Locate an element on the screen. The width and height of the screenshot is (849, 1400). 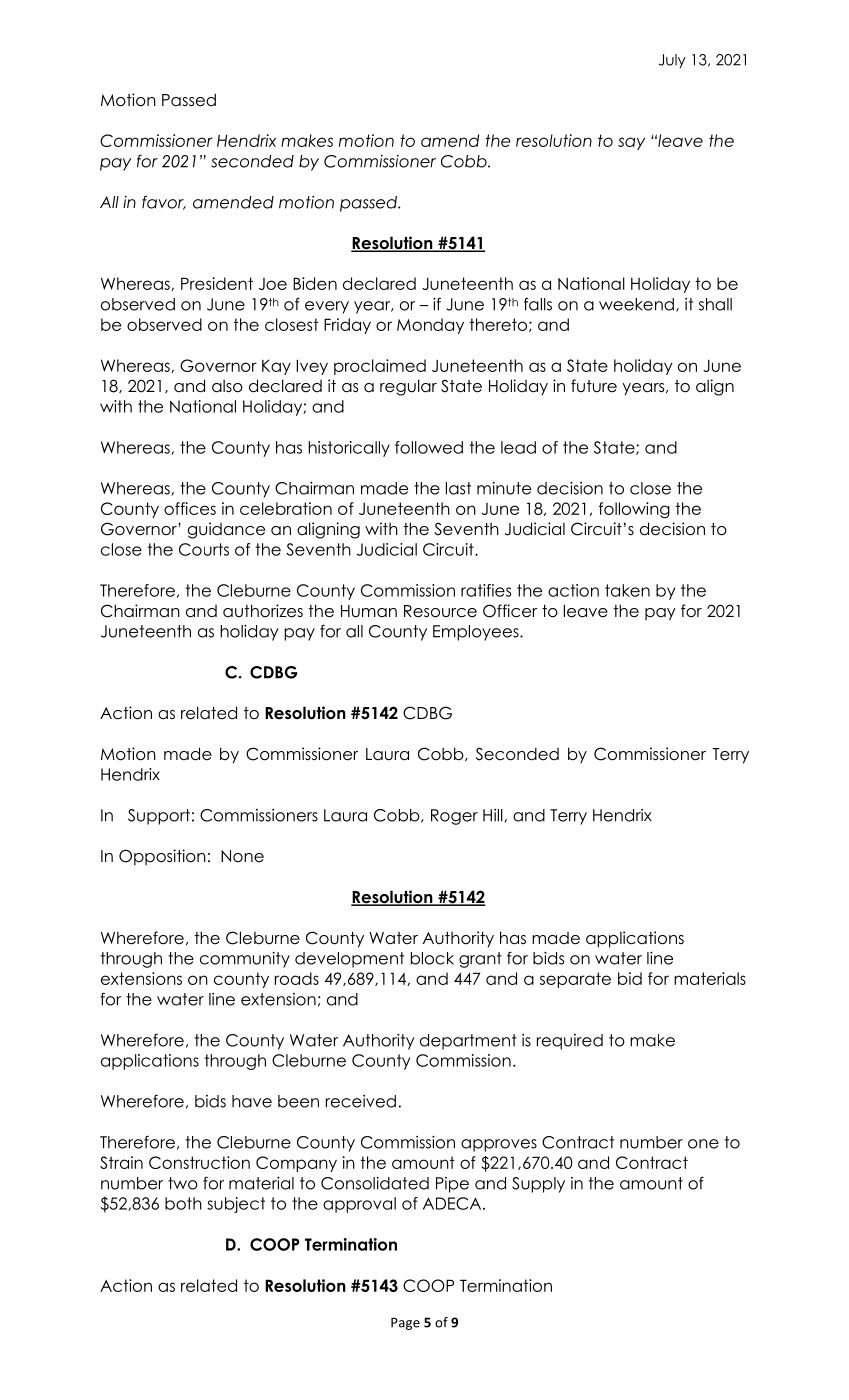
block is located at coordinates (432, 958).
